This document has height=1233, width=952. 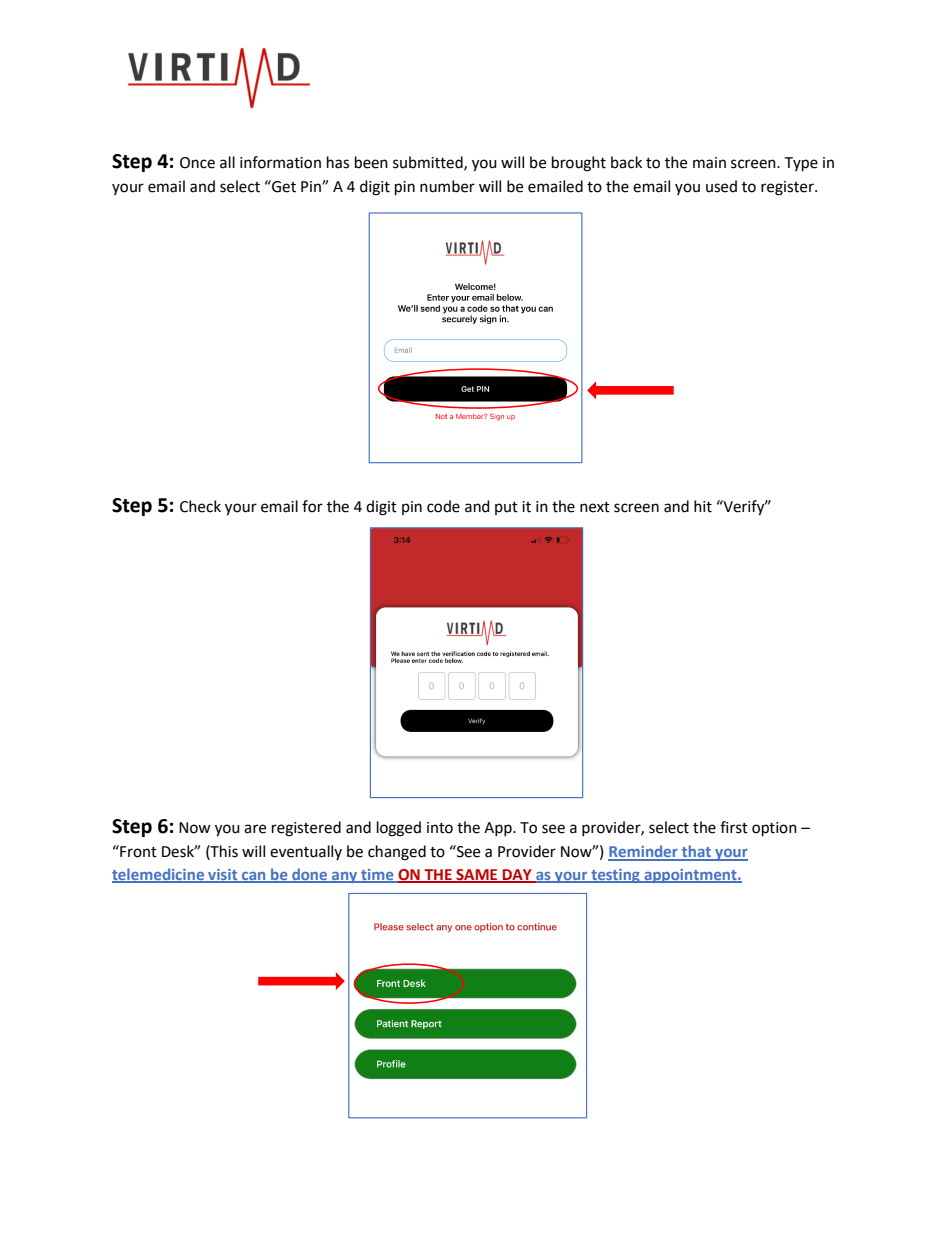 What do you see at coordinates (223, 875) in the document?
I see `visit` at bounding box center [223, 875].
